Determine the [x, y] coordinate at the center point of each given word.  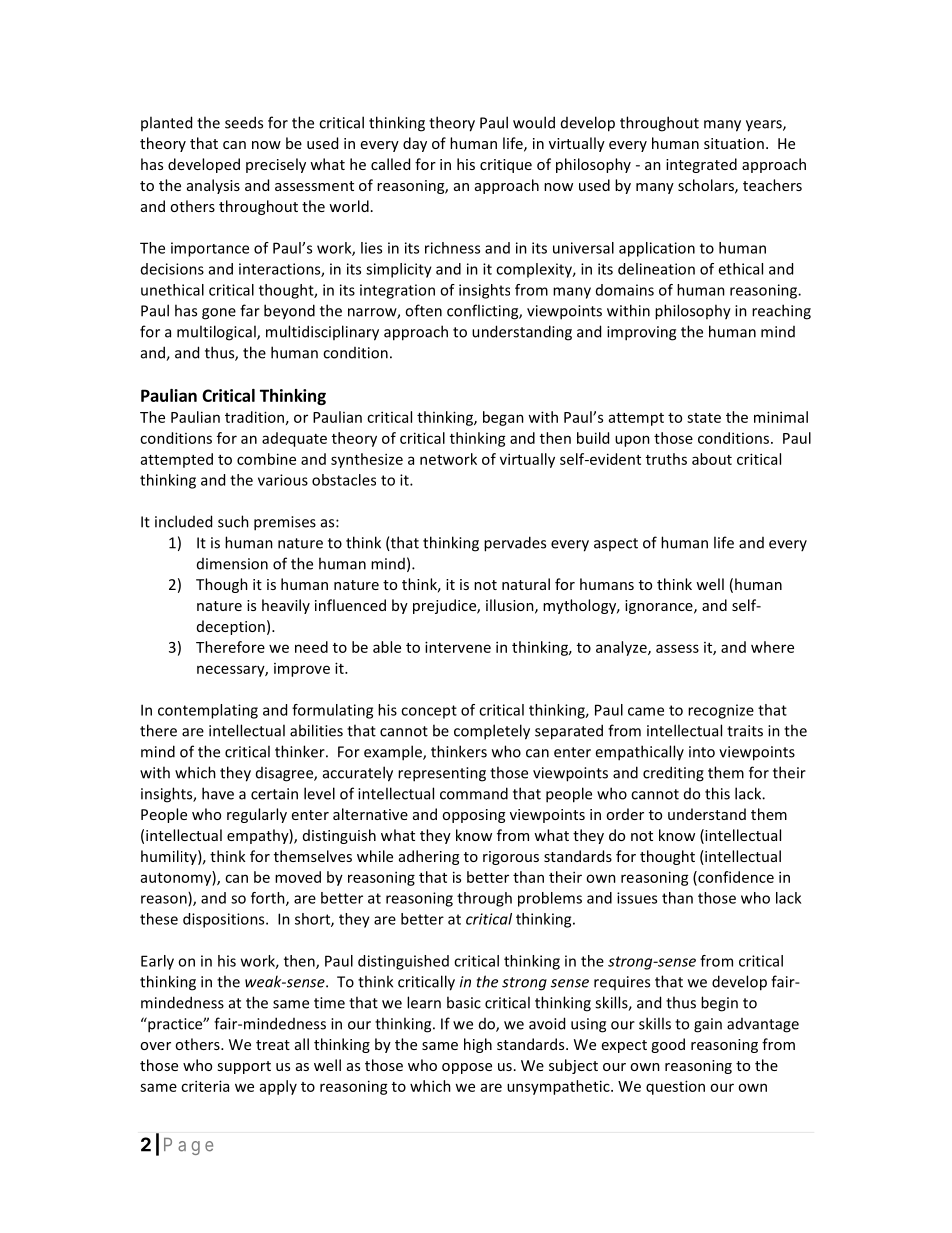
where [772, 647]
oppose [467, 1068]
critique [506, 166]
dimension [232, 564]
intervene [458, 647]
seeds [244, 122]
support [244, 1067]
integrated [701, 165]
